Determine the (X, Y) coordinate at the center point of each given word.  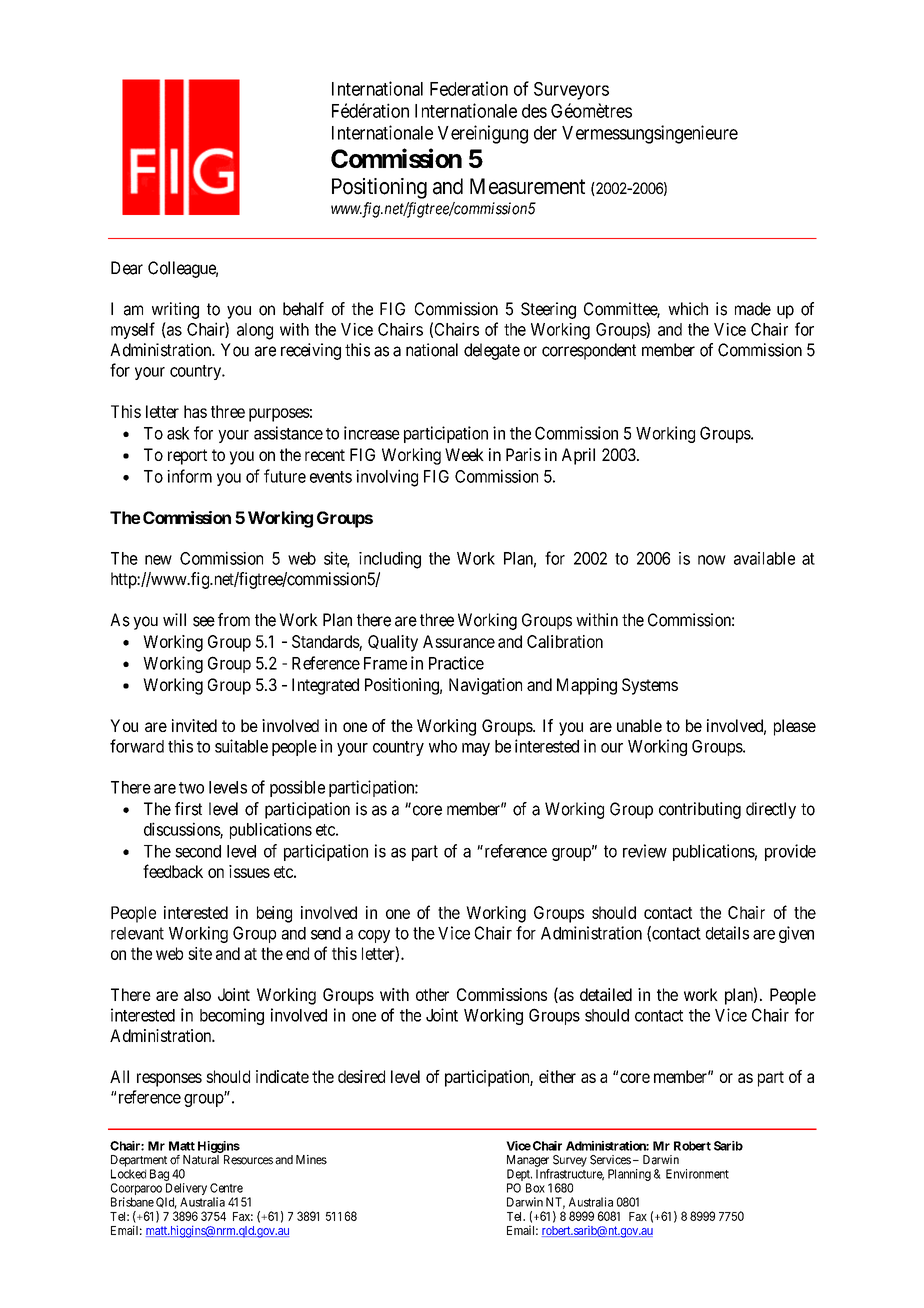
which (688, 309)
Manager (528, 1161)
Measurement (527, 186)
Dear (127, 268)
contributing (700, 810)
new (158, 560)
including (390, 560)
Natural (201, 1160)
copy (374, 936)
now (712, 560)
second (198, 851)
